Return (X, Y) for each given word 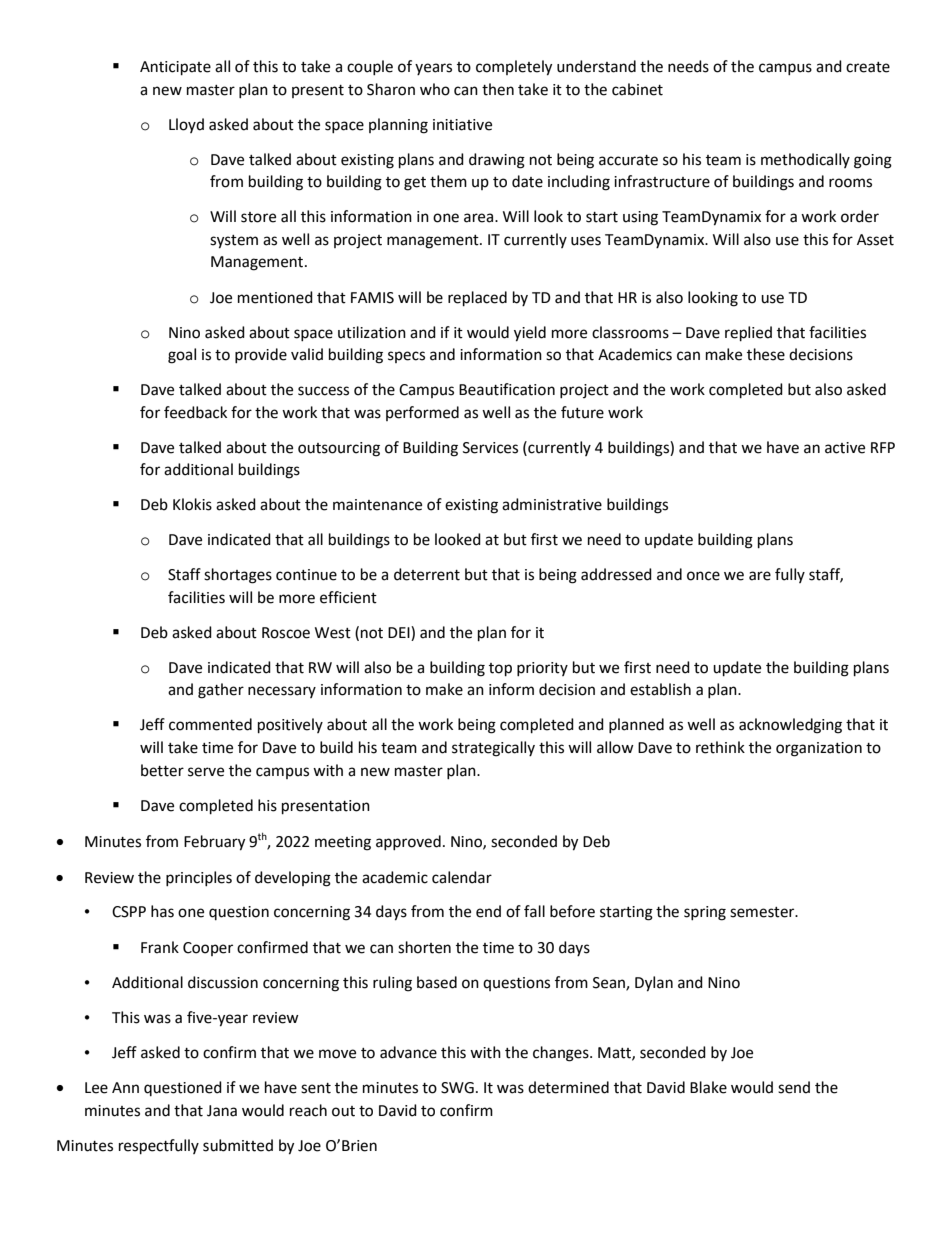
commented (210, 724)
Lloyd (186, 125)
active (845, 448)
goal (182, 356)
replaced (477, 299)
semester (763, 912)
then (498, 89)
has (162, 911)
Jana (222, 1111)
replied (748, 334)
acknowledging (790, 726)
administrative (552, 504)
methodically (805, 160)
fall (534, 911)
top (500, 670)
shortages (238, 576)
